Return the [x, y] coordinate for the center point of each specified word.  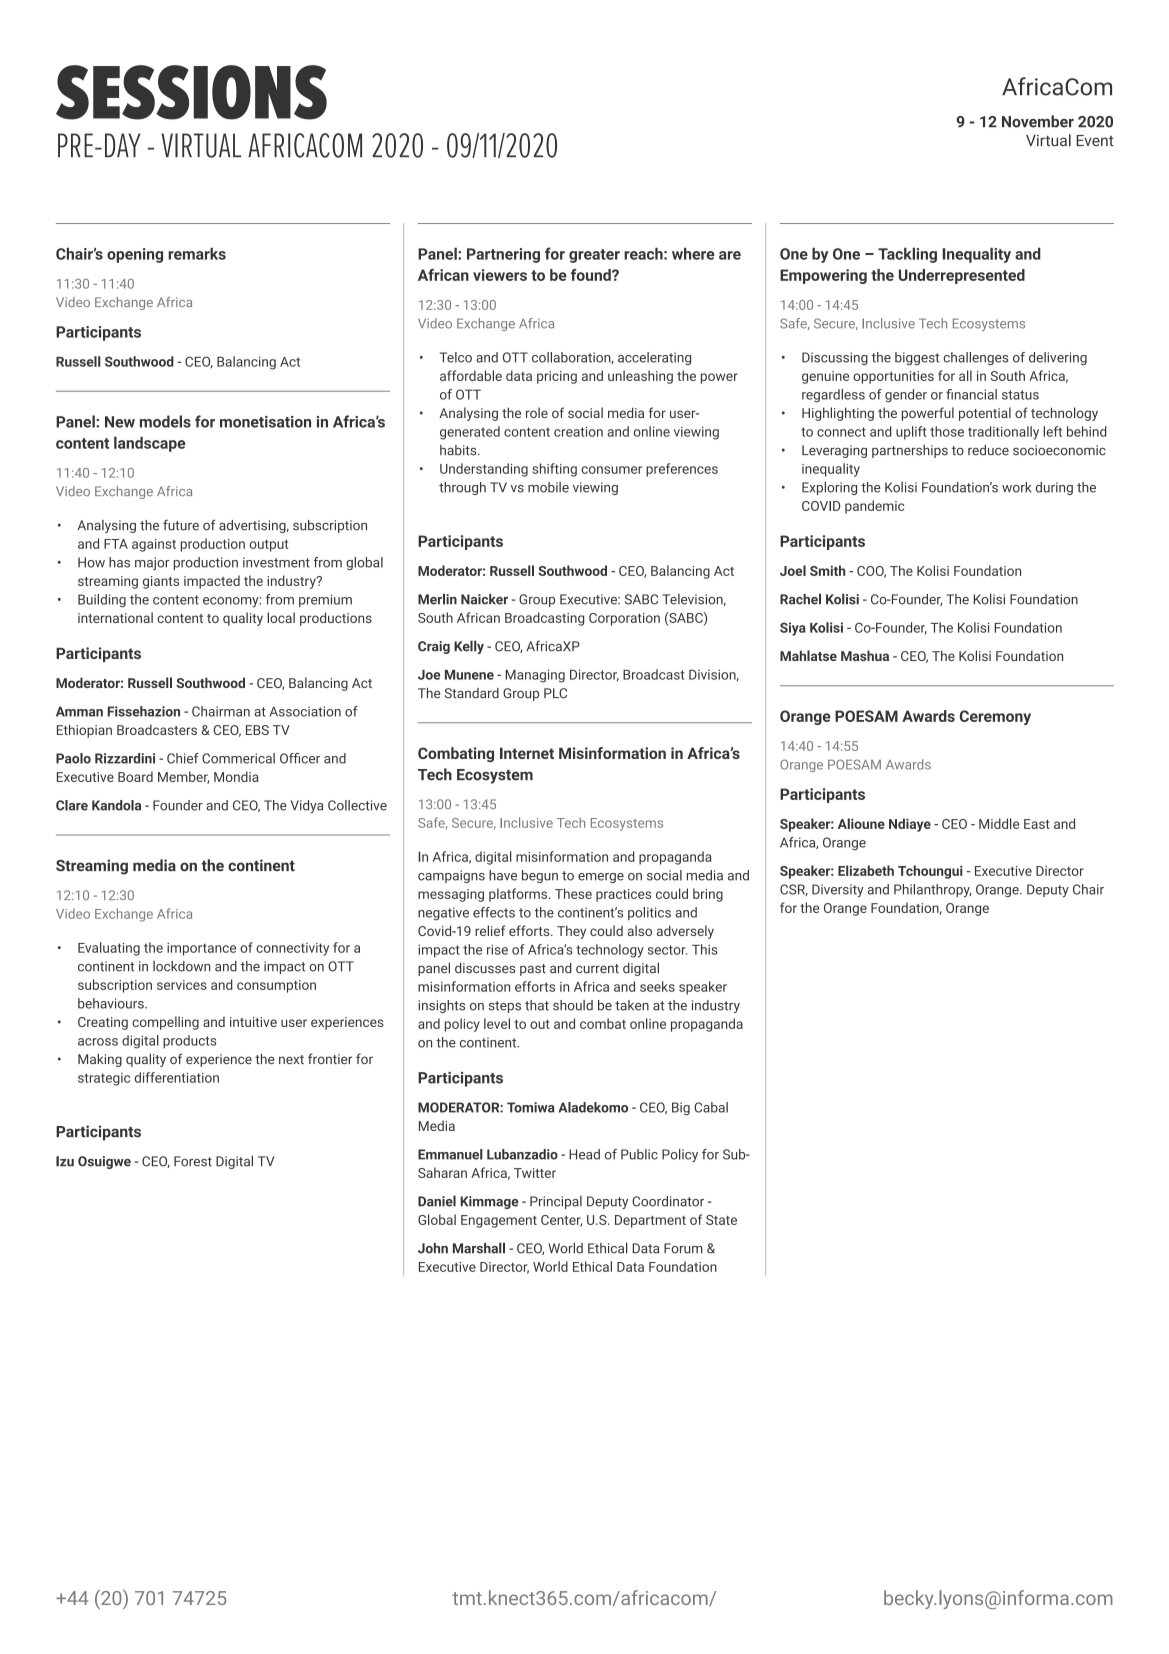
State [721, 1220]
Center [561, 1221]
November [1038, 121]
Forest [193, 1161]
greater [594, 256]
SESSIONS [191, 92]
